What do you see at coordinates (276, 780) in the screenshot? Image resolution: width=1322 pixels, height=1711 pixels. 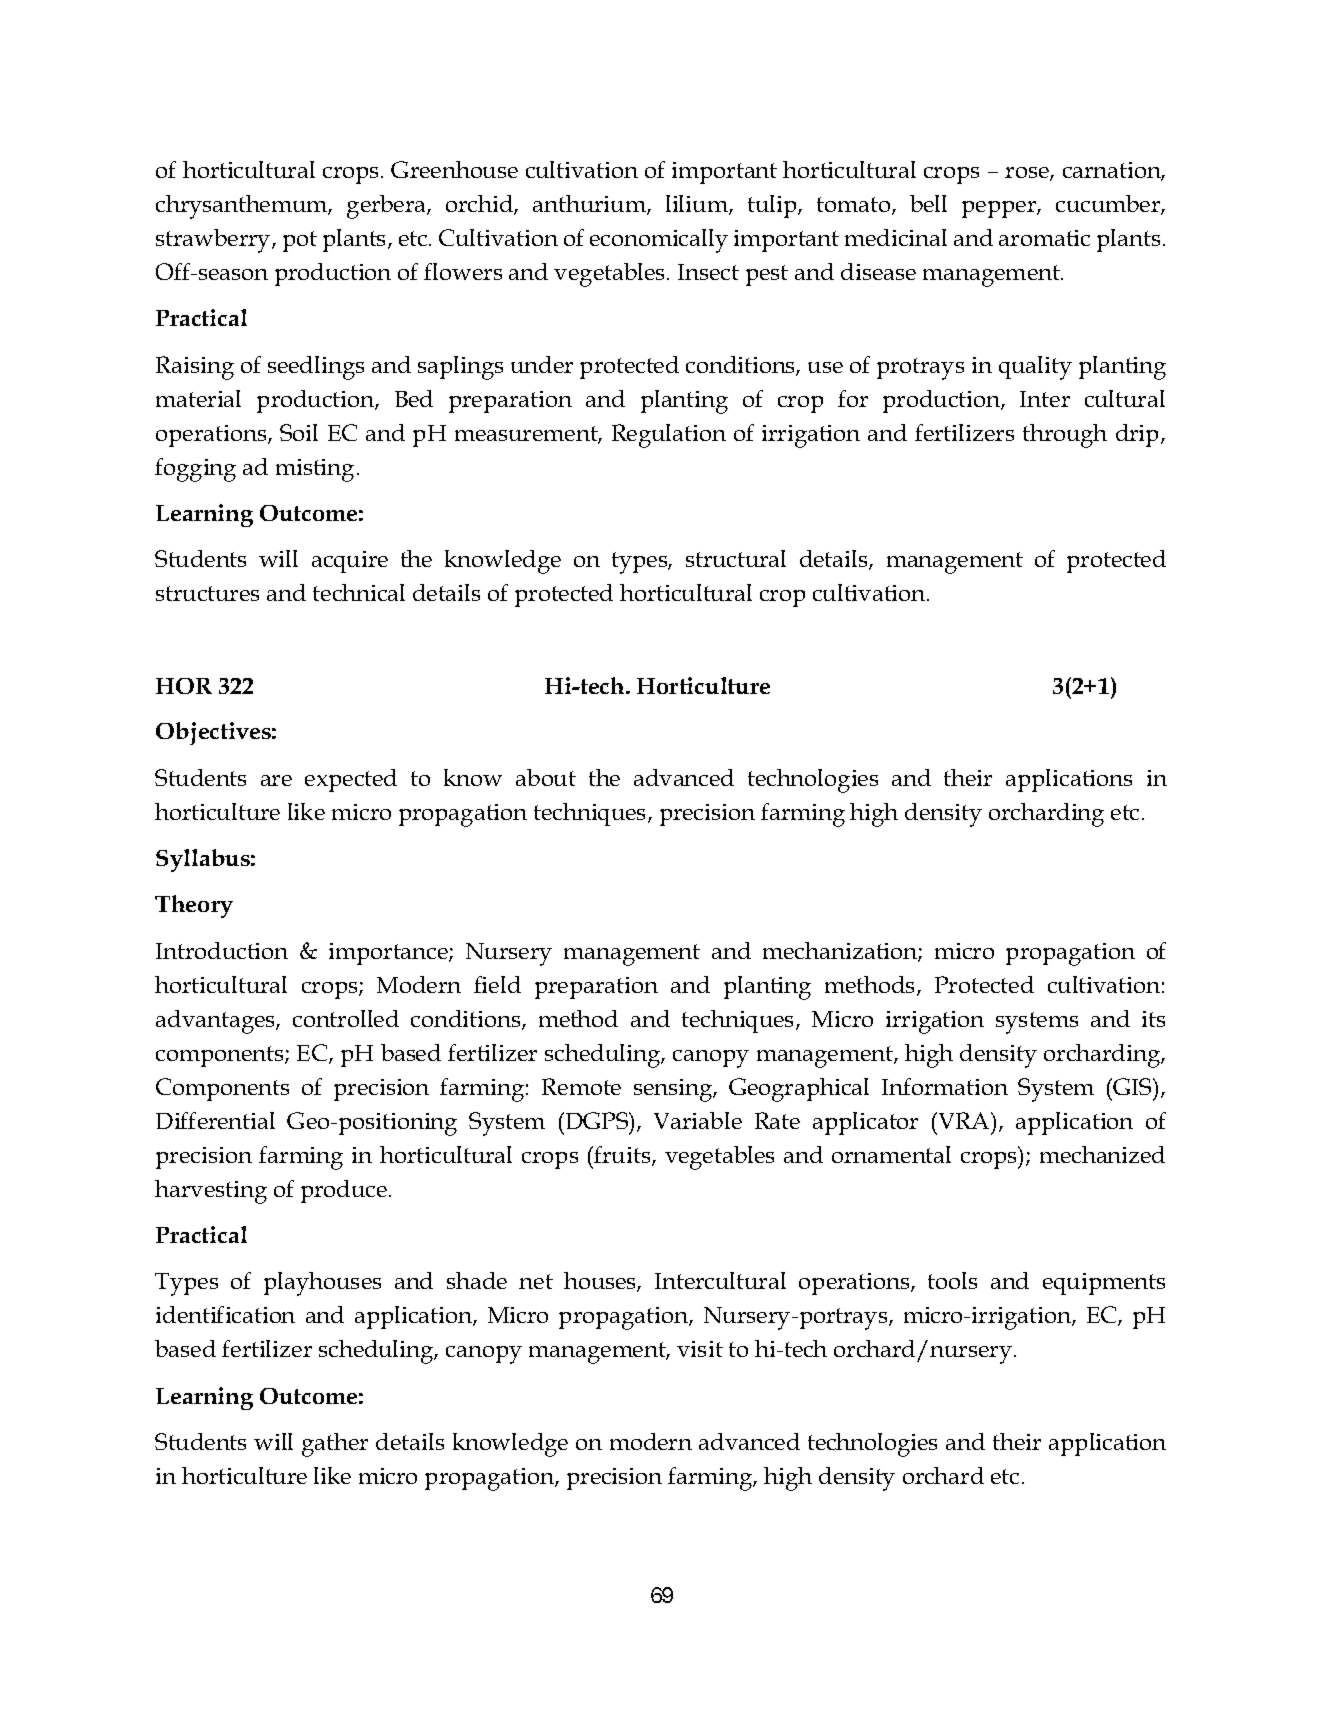 I see `are` at bounding box center [276, 780].
